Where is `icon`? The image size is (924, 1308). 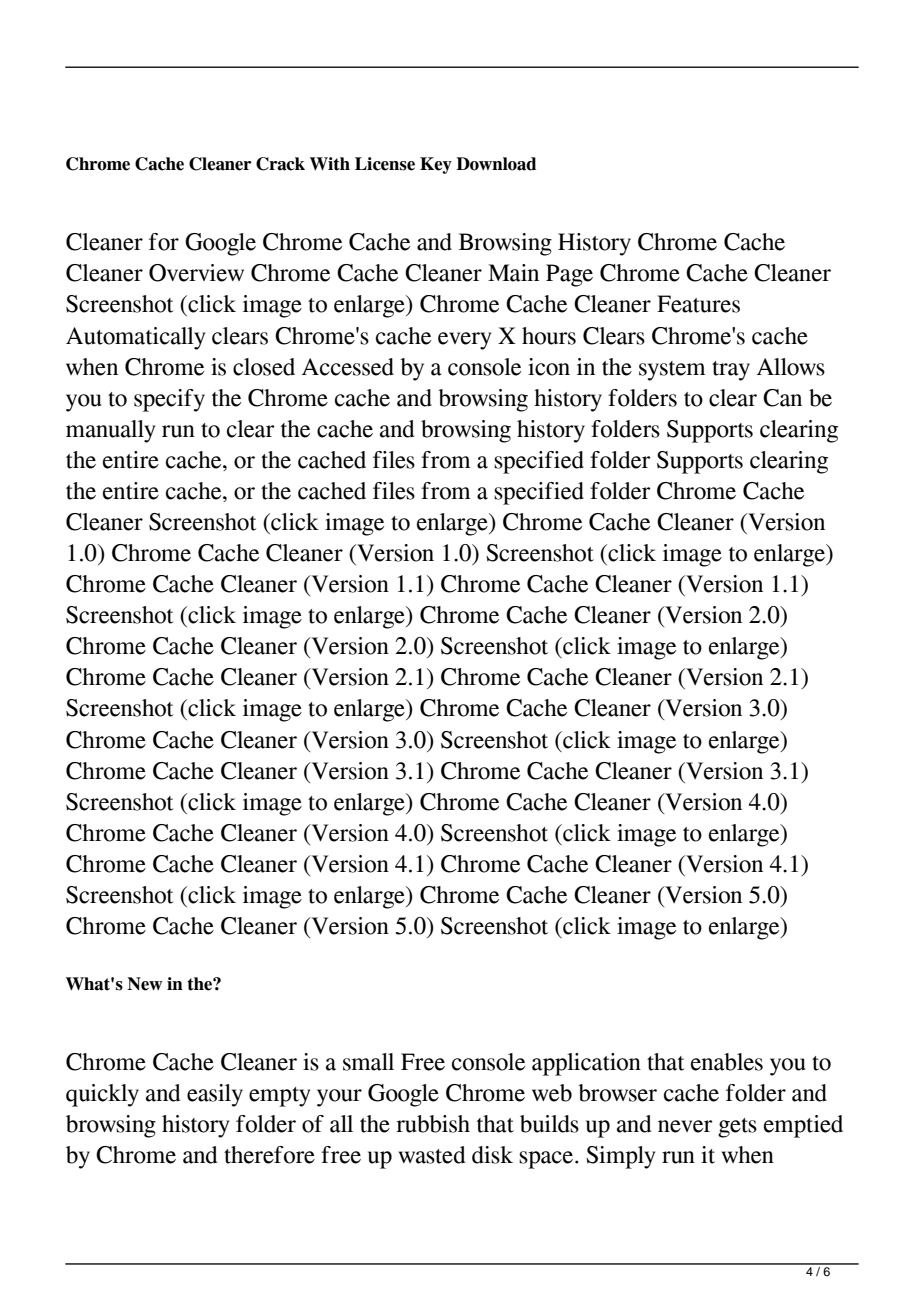
icon is located at coordinates (549, 367).
